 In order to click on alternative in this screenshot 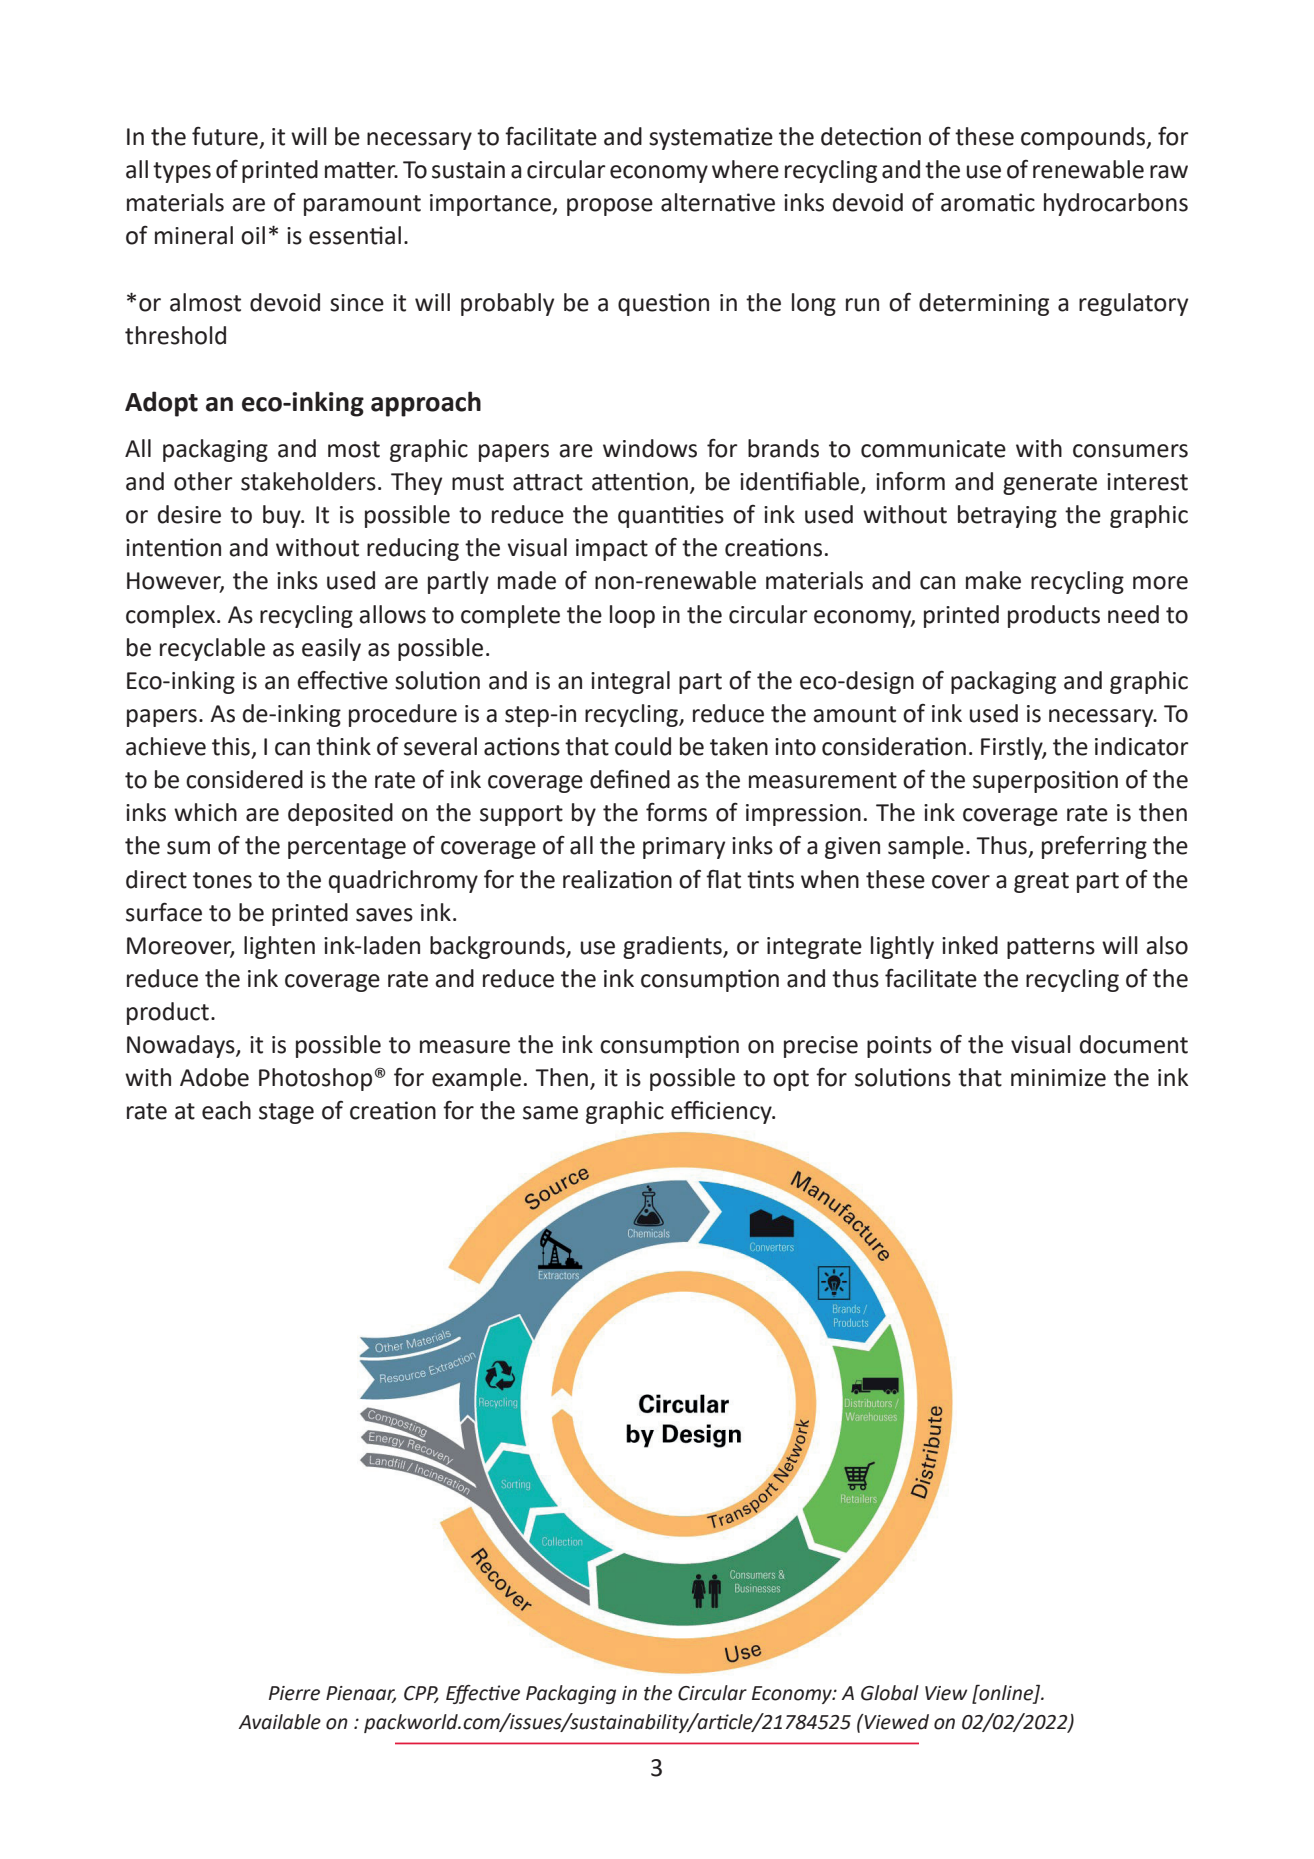, I will do `click(718, 202)`.
